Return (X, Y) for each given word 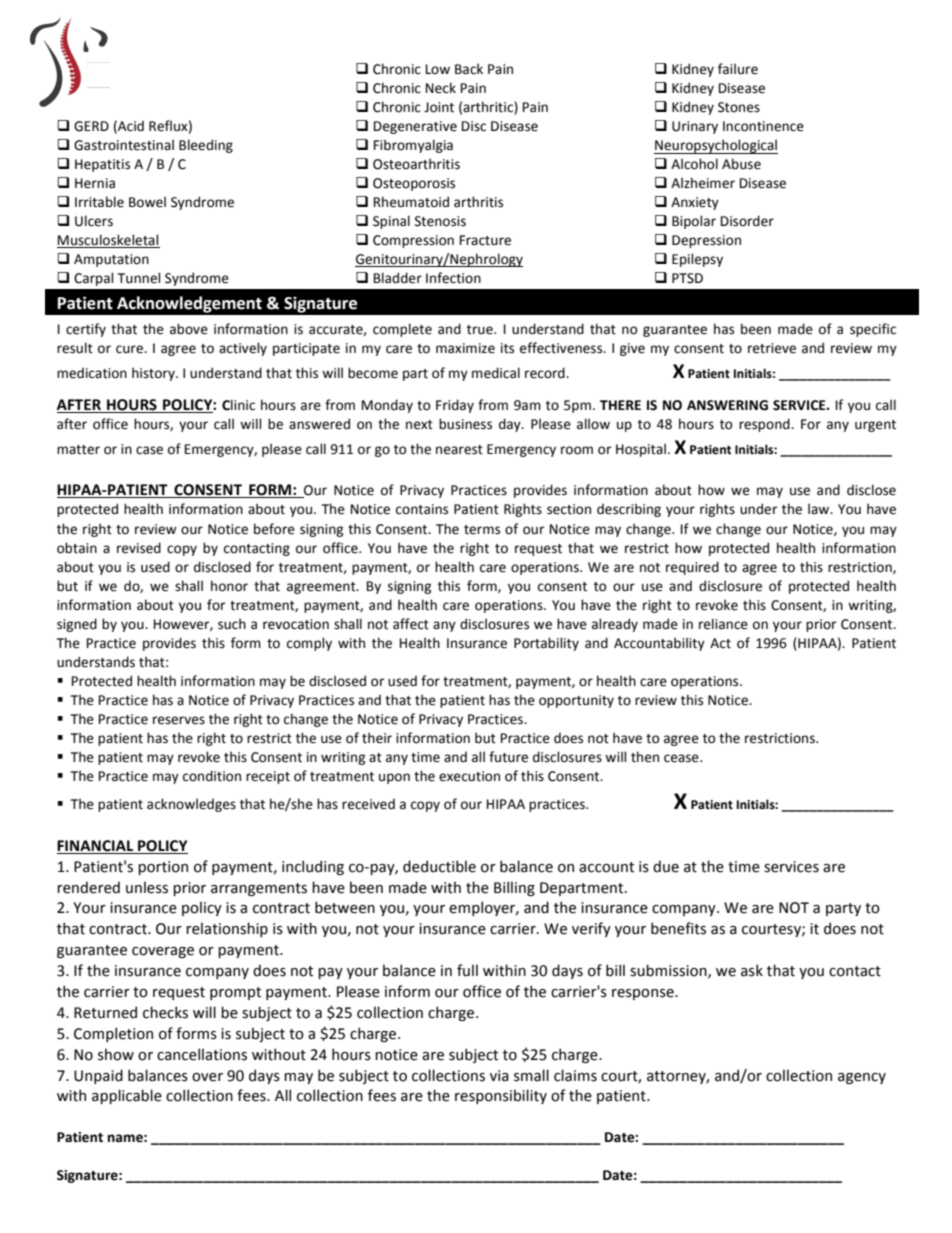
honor (229, 586)
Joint (439, 107)
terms (482, 530)
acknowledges (191, 805)
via (499, 1076)
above (189, 329)
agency (862, 1078)
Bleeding (206, 146)
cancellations (202, 1054)
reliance (723, 624)
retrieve (772, 348)
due (666, 866)
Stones (739, 107)
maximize (465, 348)
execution (469, 776)
